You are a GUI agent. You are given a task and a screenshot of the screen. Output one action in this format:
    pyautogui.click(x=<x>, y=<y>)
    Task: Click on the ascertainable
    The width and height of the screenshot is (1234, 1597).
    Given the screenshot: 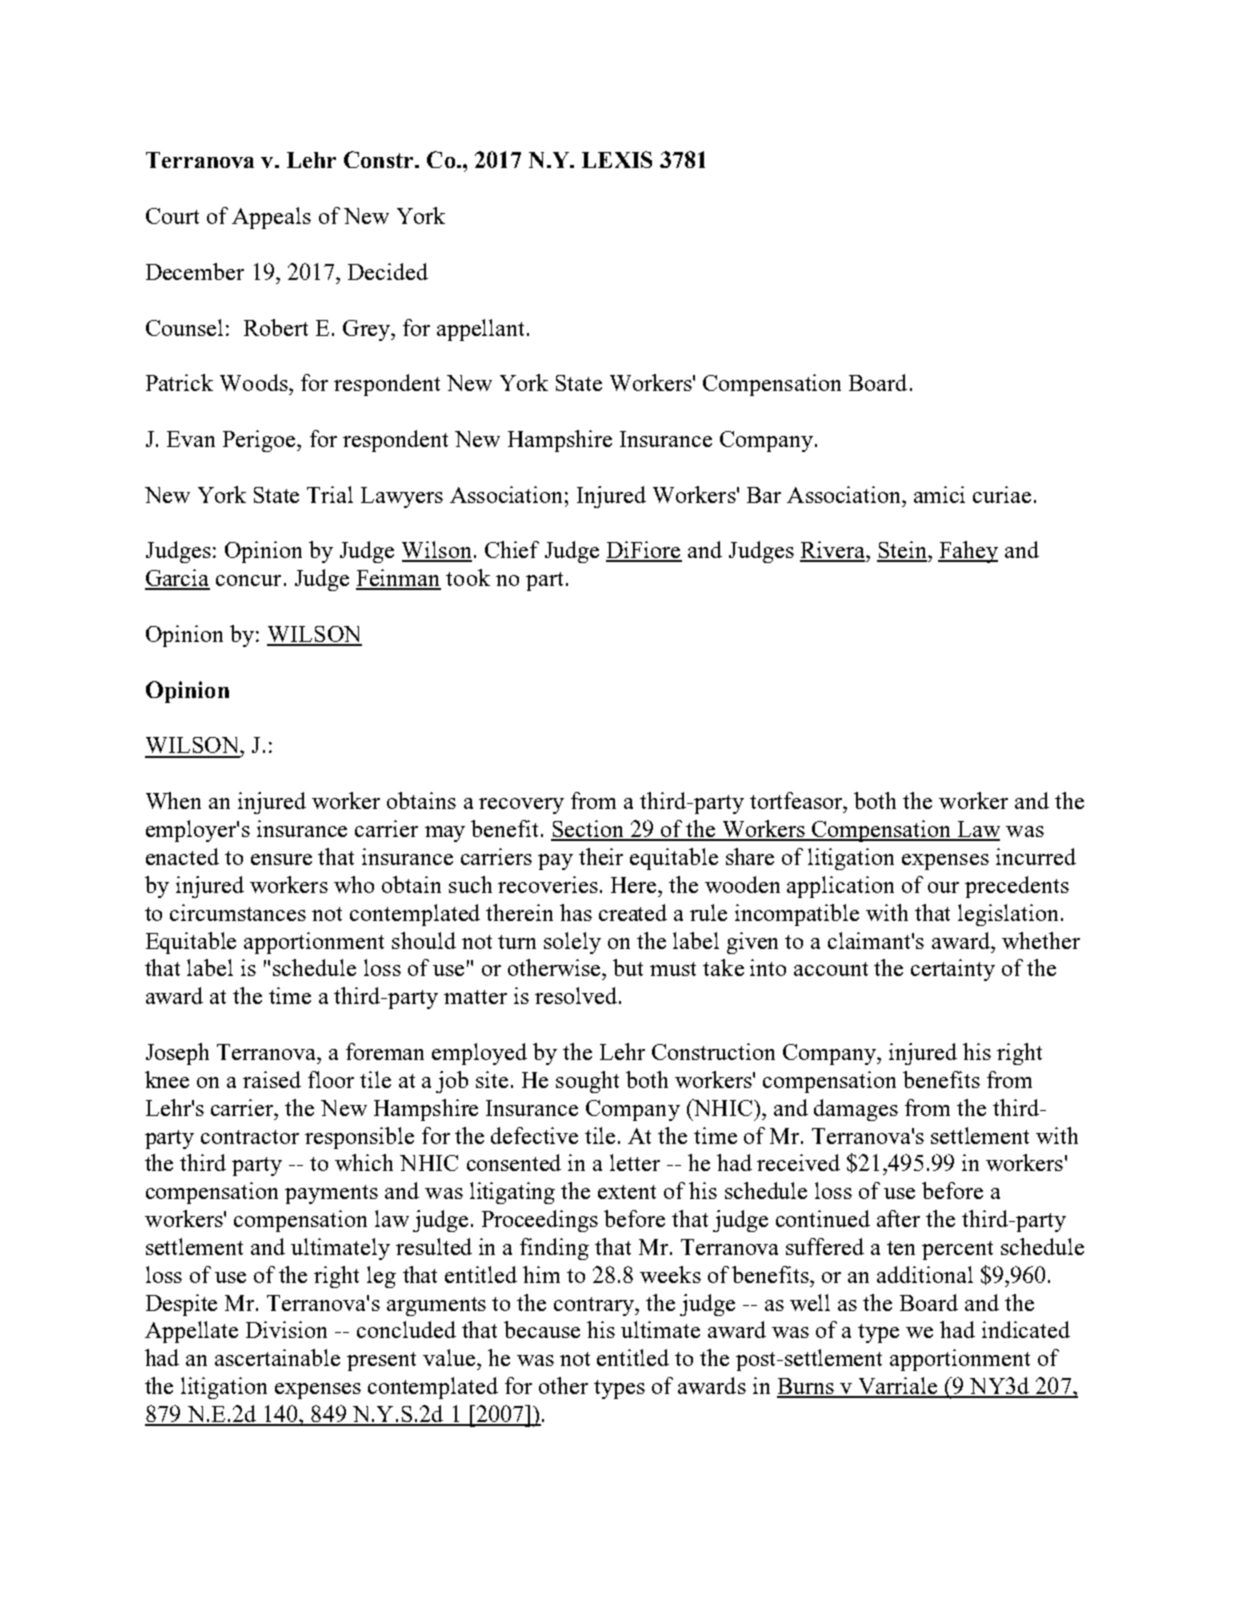 What is the action you would take?
    pyautogui.click(x=277, y=1357)
